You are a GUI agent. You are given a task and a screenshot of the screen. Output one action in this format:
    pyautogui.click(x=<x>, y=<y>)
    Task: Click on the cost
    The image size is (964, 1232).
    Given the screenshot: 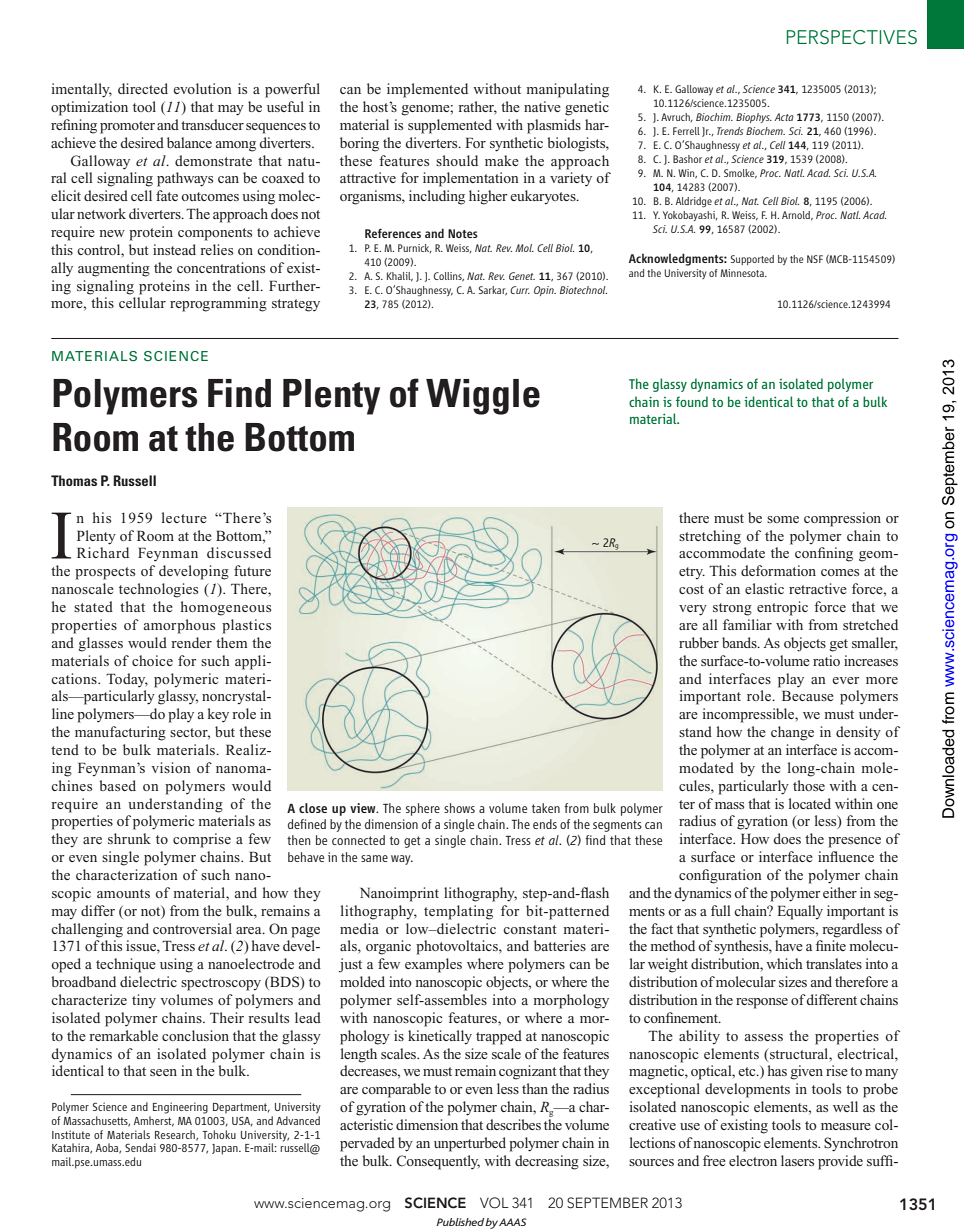 What is the action you would take?
    pyautogui.click(x=691, y=589)
